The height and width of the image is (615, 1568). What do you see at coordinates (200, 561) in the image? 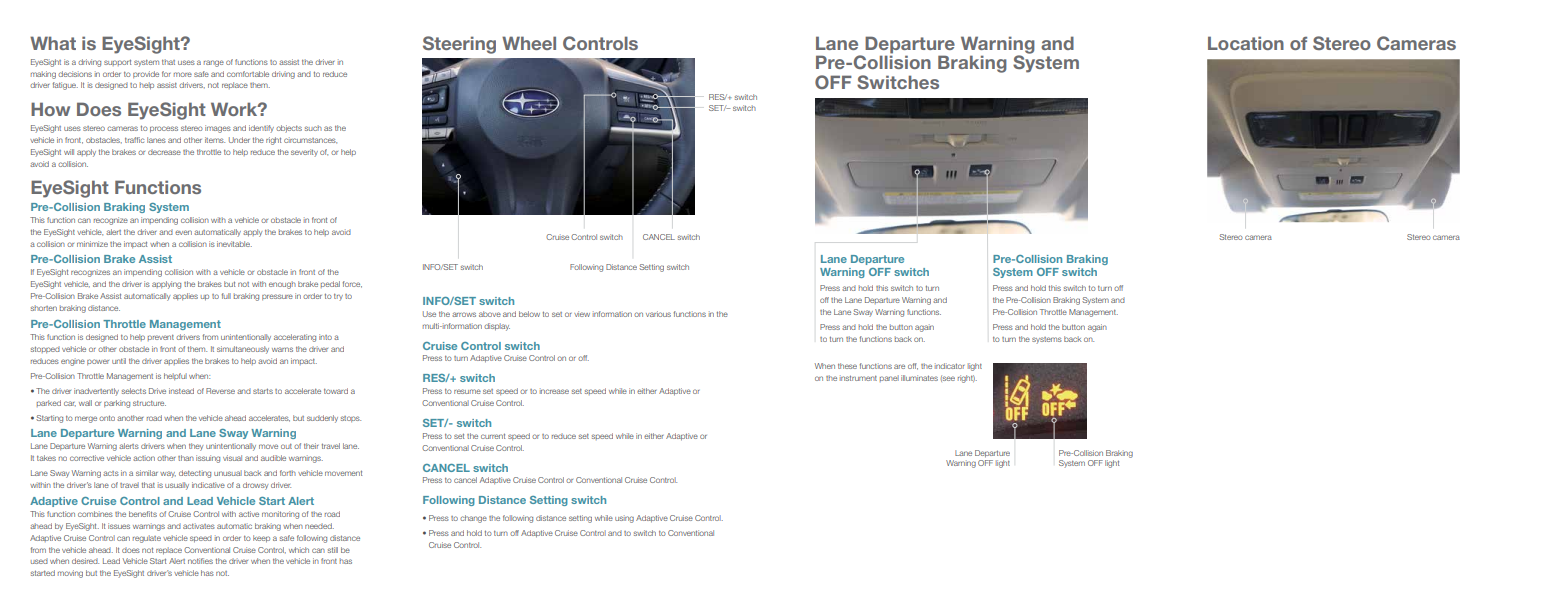
I see `notifies` at bounding box center [200, 561].
